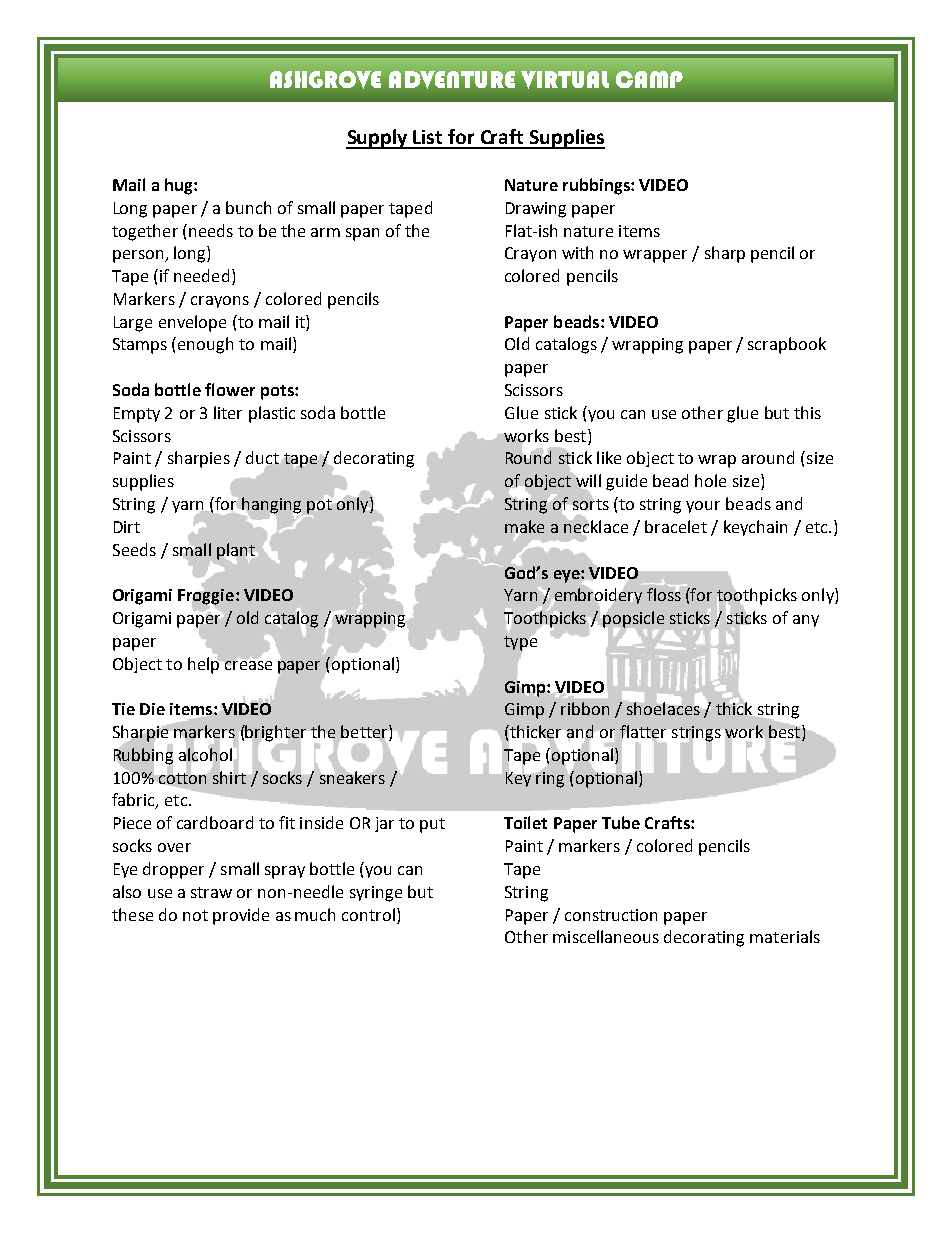 Image resolution: width=952 pixels, height=1233 pixels. Describe the element at coordinates (230, 389) in the screenshot. I see `flower` at that location.
